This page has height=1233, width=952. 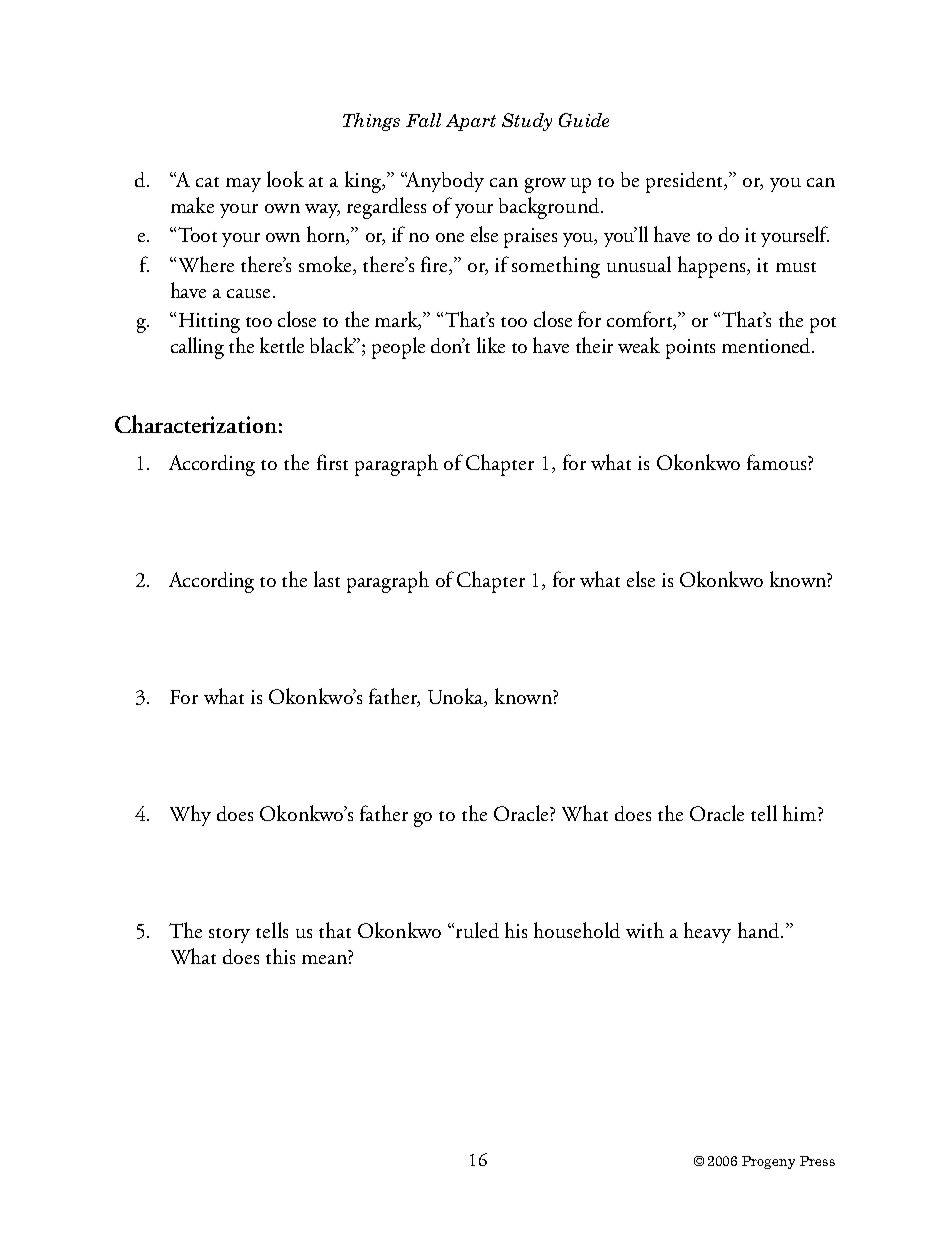 What do you see at coordinates (686, 182) in the page?
I see `president` at bounding box center [686, 182].
